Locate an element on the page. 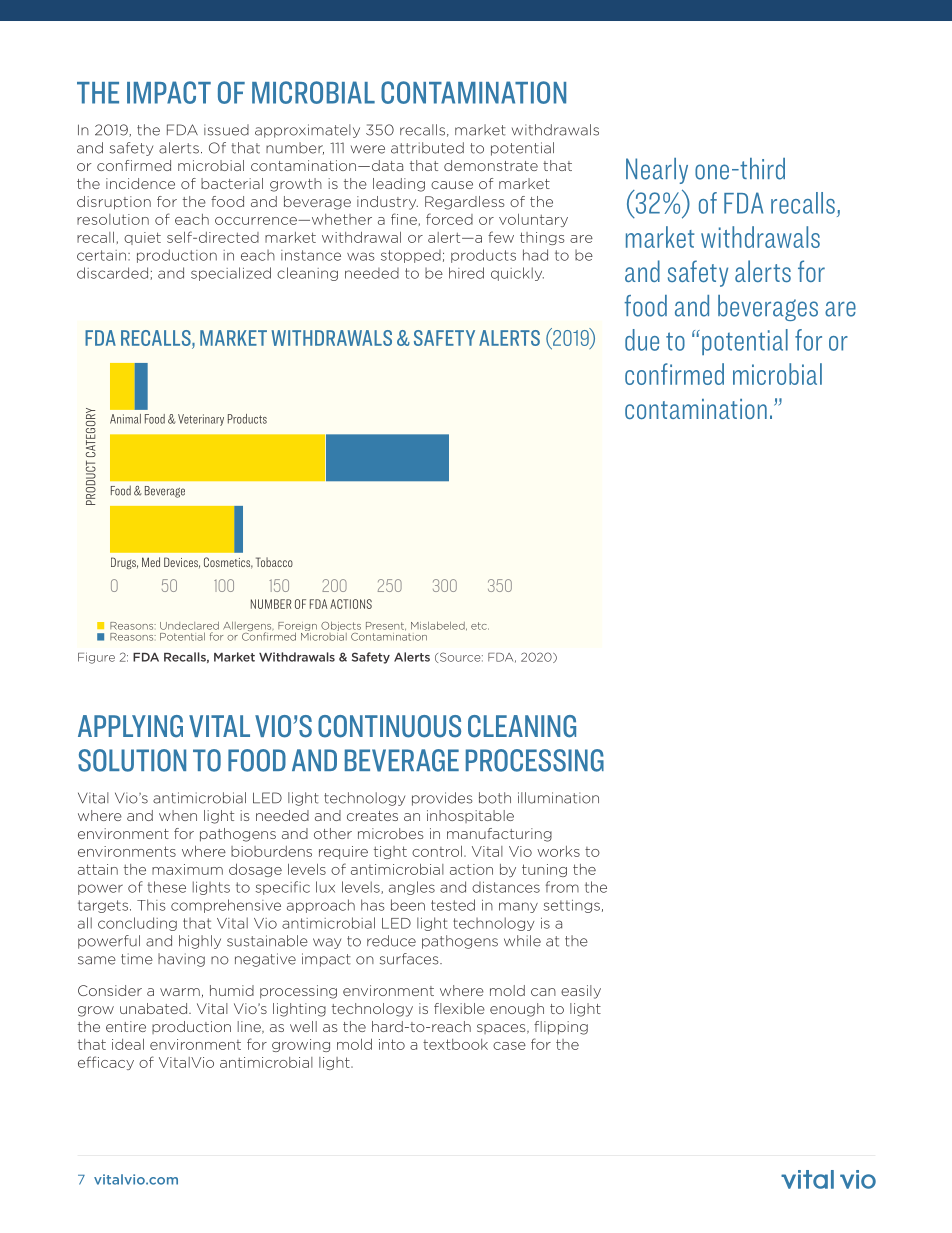 This document has width=952, height=1233. Nearly is located at coordinates (657, 171).
